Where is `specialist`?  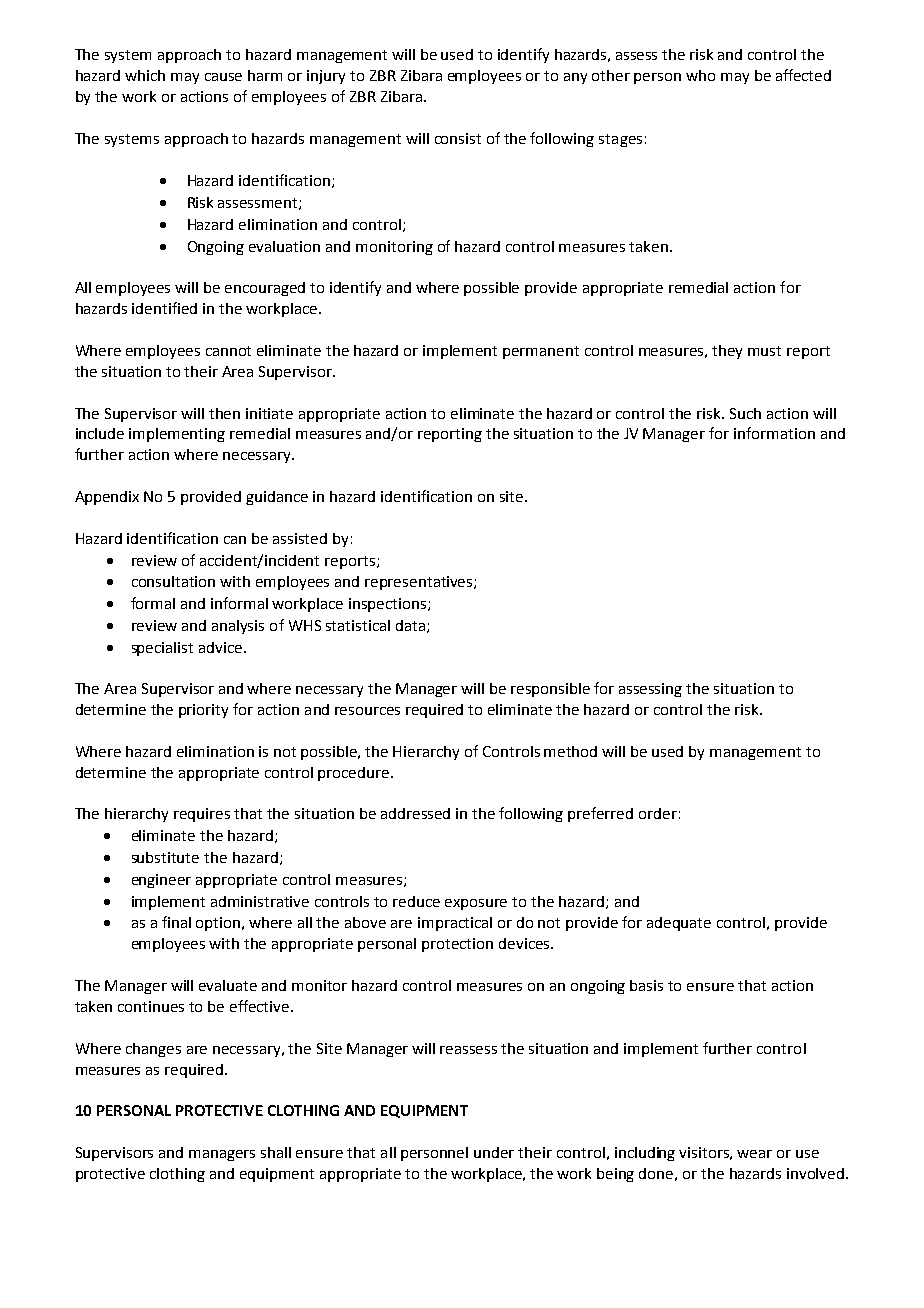
specialist is located at coordinates (162, 649).
